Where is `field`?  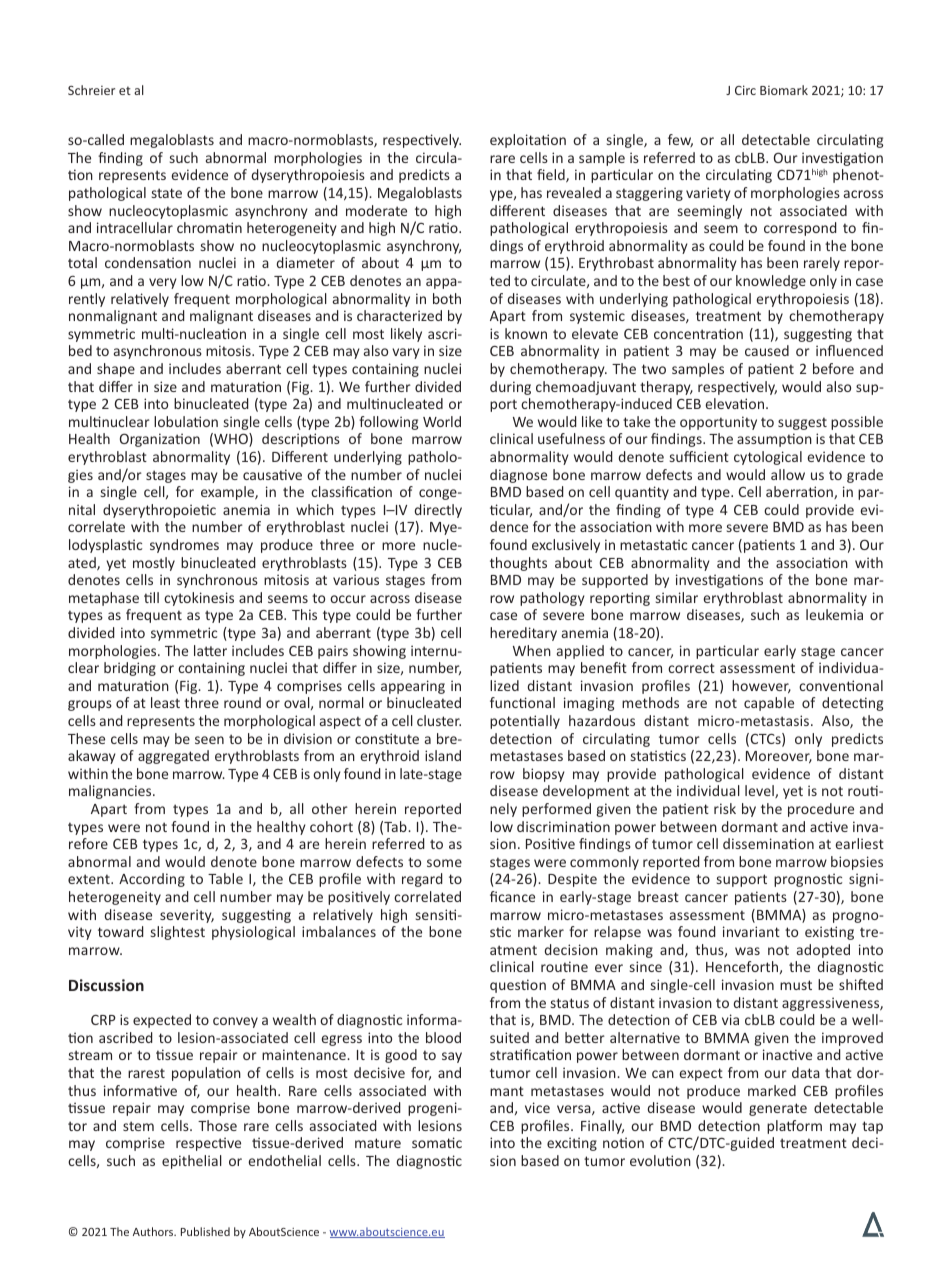
field is located at coordinates (552, 176).
